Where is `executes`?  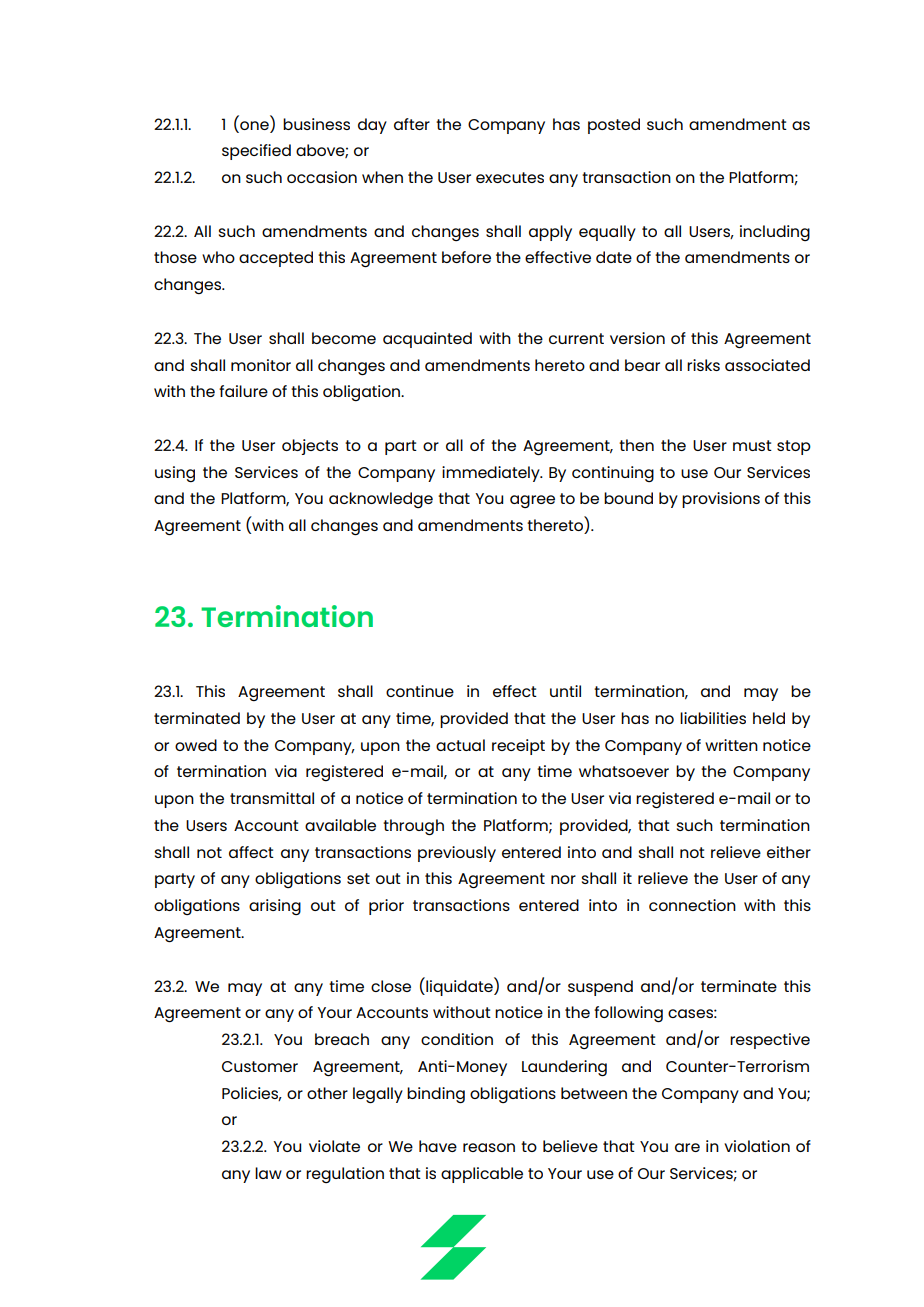 executes is located at coordinates (510, 177).
